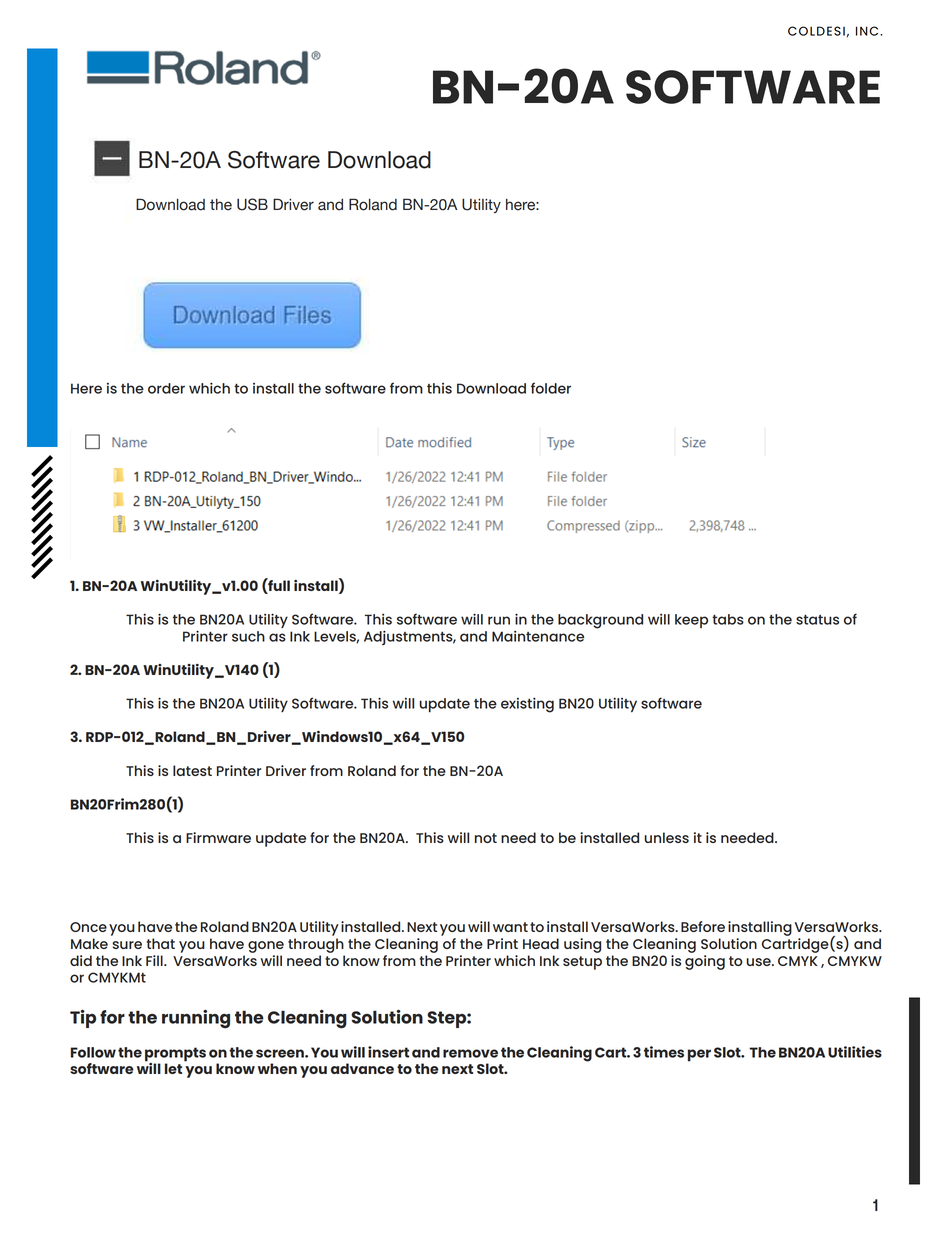  What do you see at coordinates (252, 204) in the screenshot?
I see `USB` at bounding box center [252, 204].
